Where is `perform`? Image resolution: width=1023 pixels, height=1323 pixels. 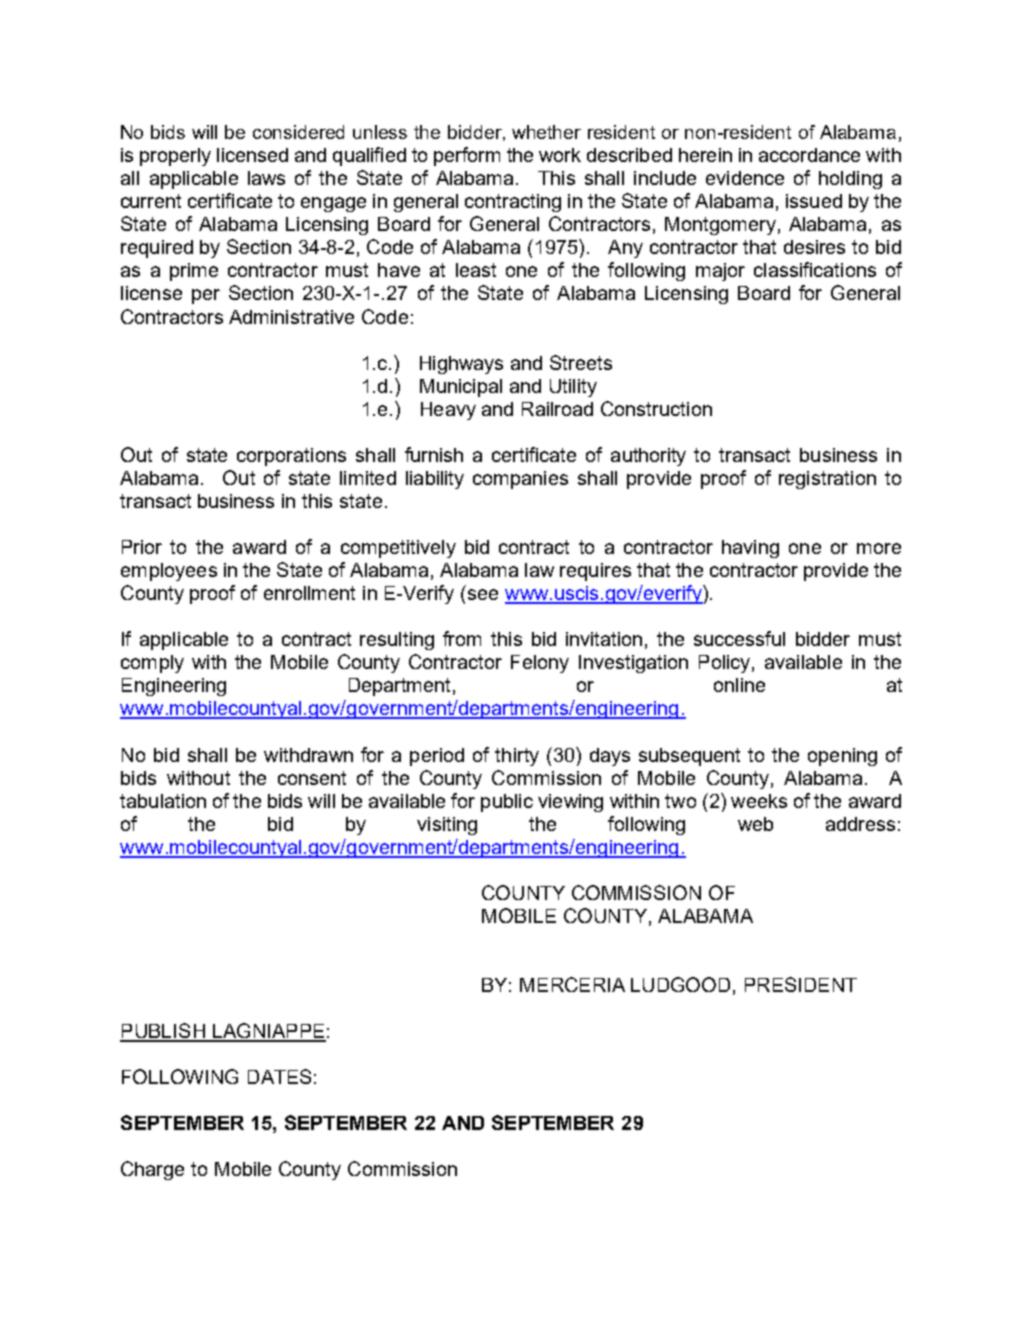
perform is located at coordinates (467, 156).
